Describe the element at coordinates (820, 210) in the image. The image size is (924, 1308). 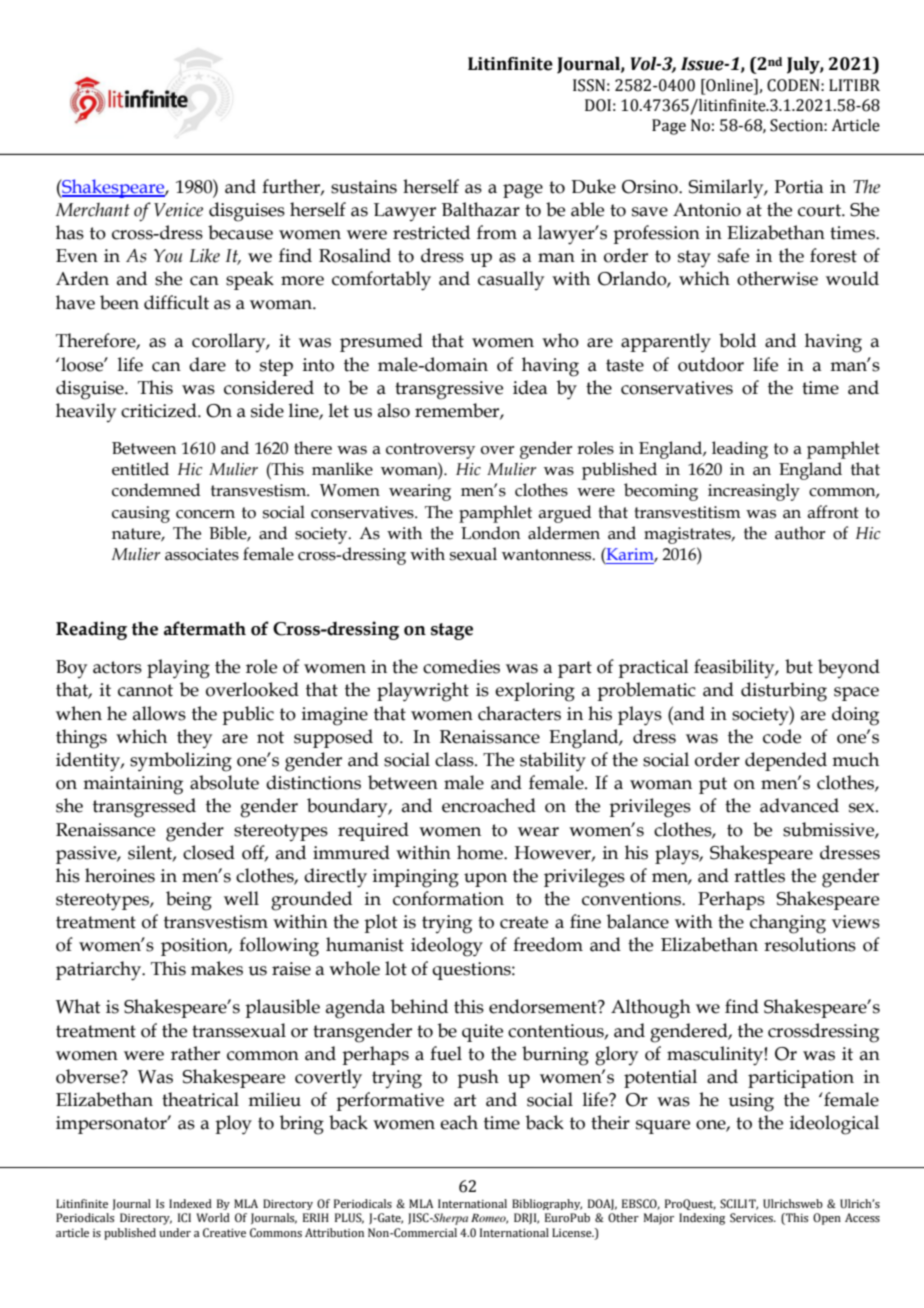
I see `court` at that location.
